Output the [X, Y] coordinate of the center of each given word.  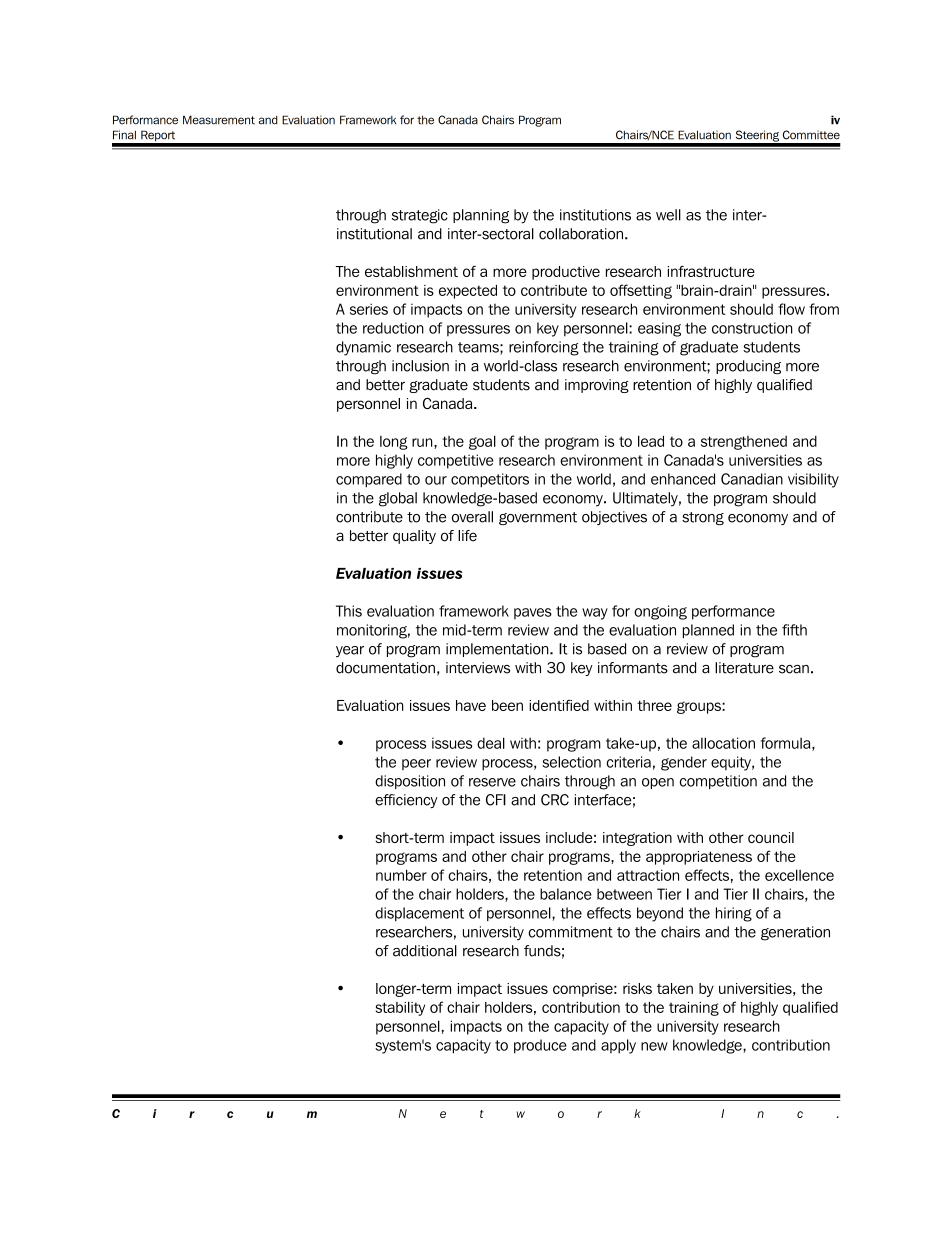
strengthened [744, 443]
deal [491, 743]
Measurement [219, 120]
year [350, 652]
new [654, 1046]
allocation [723, 743]
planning [481, 216]
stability [400, 1008]
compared [369, 480]
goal [482, 442]
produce [540, 1046]
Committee [811, 135]
